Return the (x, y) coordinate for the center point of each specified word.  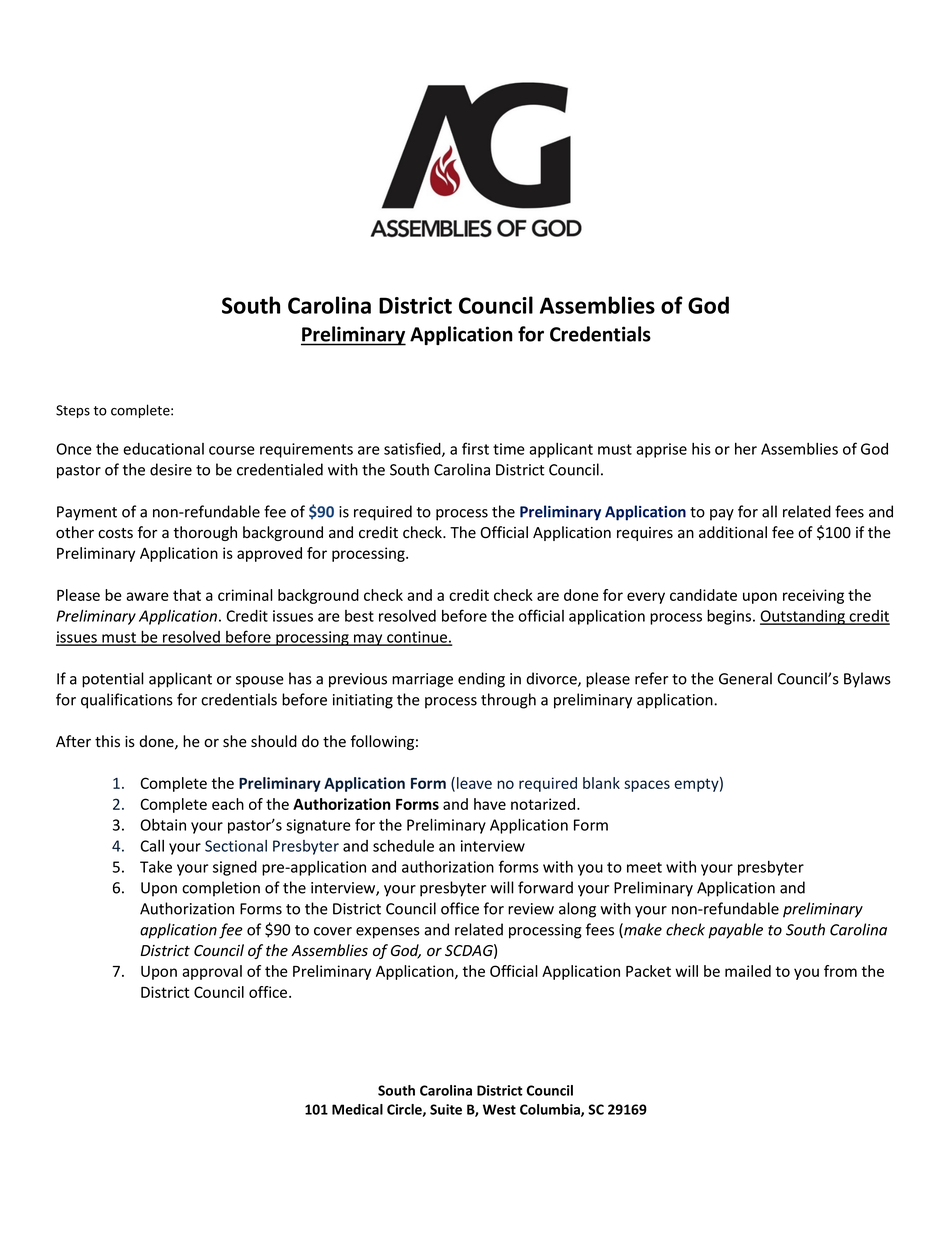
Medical (357, 1109)
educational (163, 449)
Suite (446, 1109)
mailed (748, 971)
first (475, 448)
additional (733, 532)
